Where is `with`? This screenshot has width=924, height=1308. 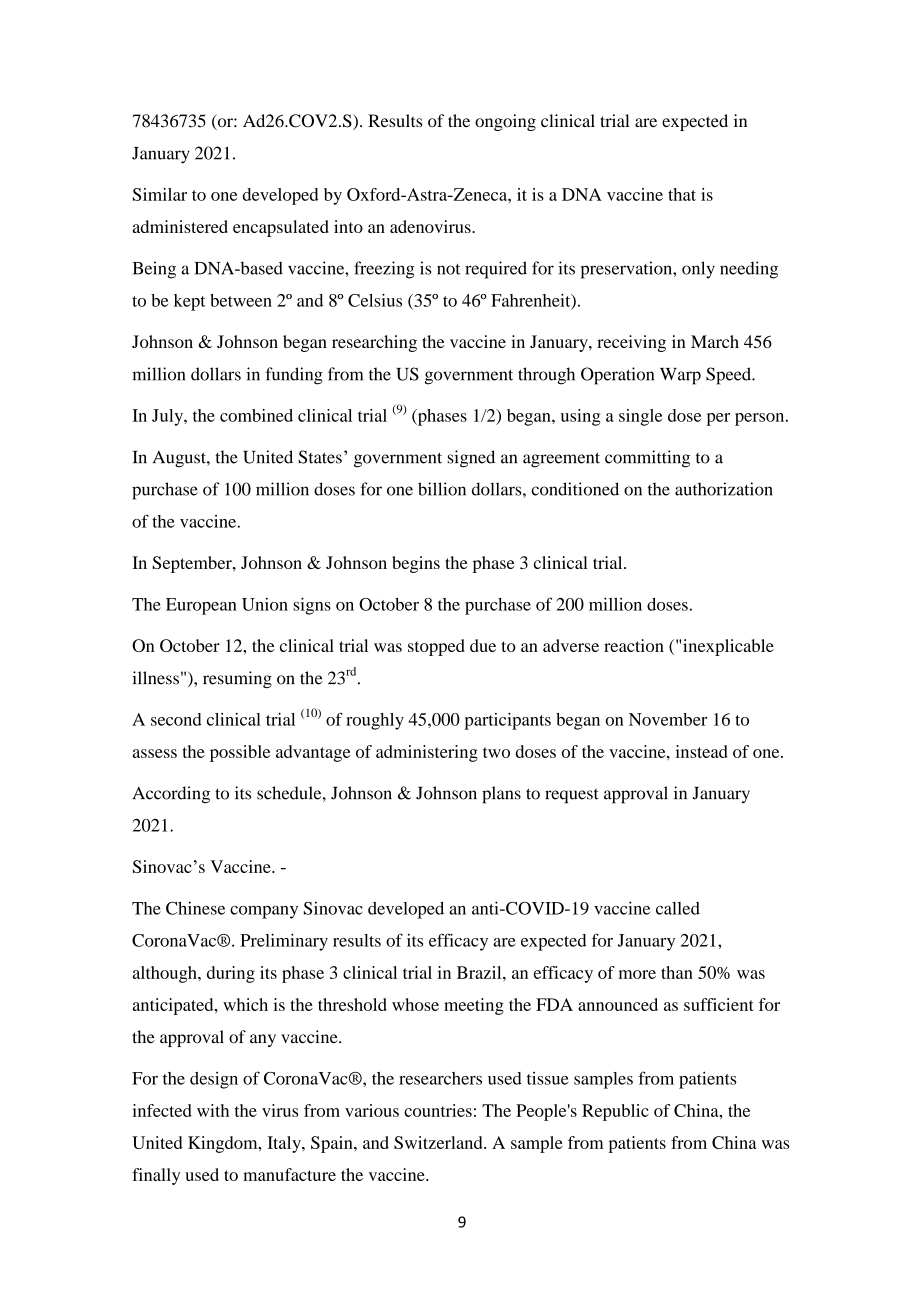
with is located at coordinates (213, 1110).
